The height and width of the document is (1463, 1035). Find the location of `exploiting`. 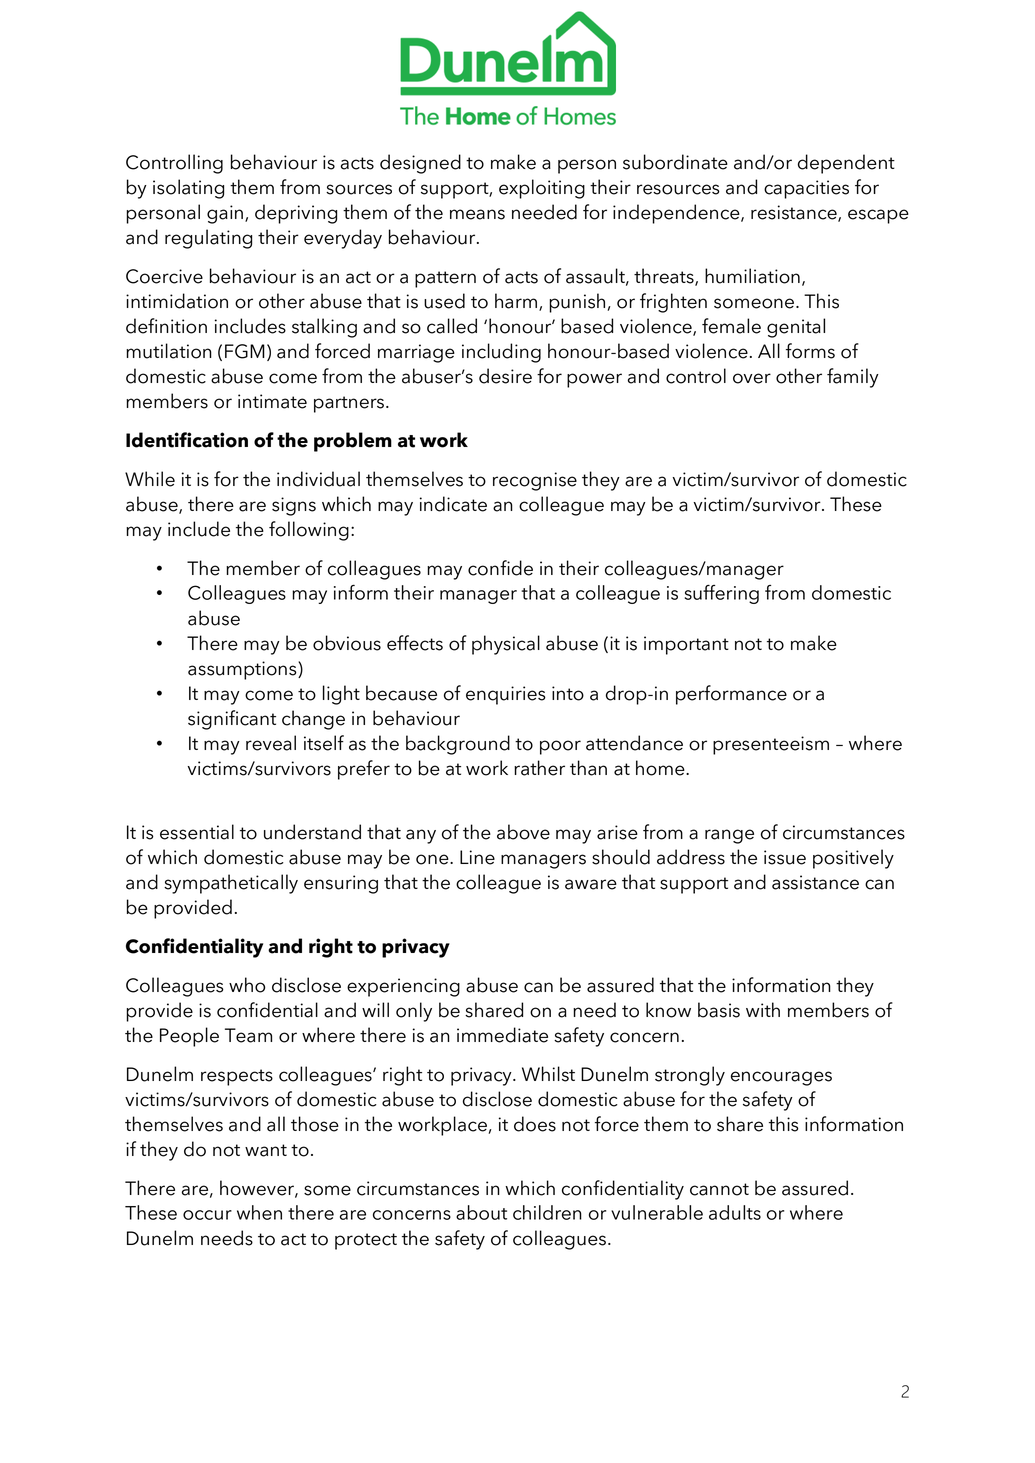

exploiting is located at coordinates (542, 189).
